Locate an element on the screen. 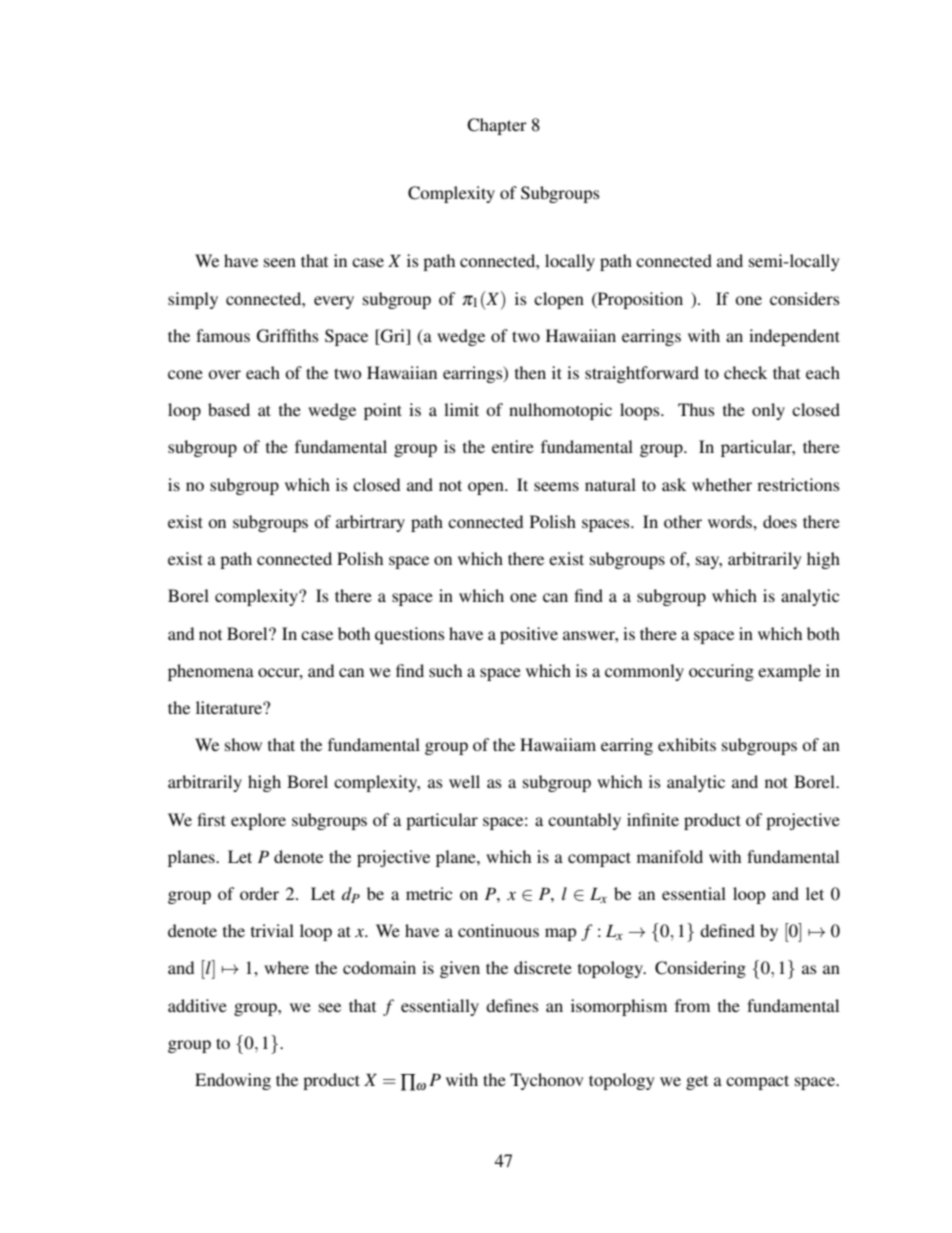  defines is located at coordinates (512, 1005).
